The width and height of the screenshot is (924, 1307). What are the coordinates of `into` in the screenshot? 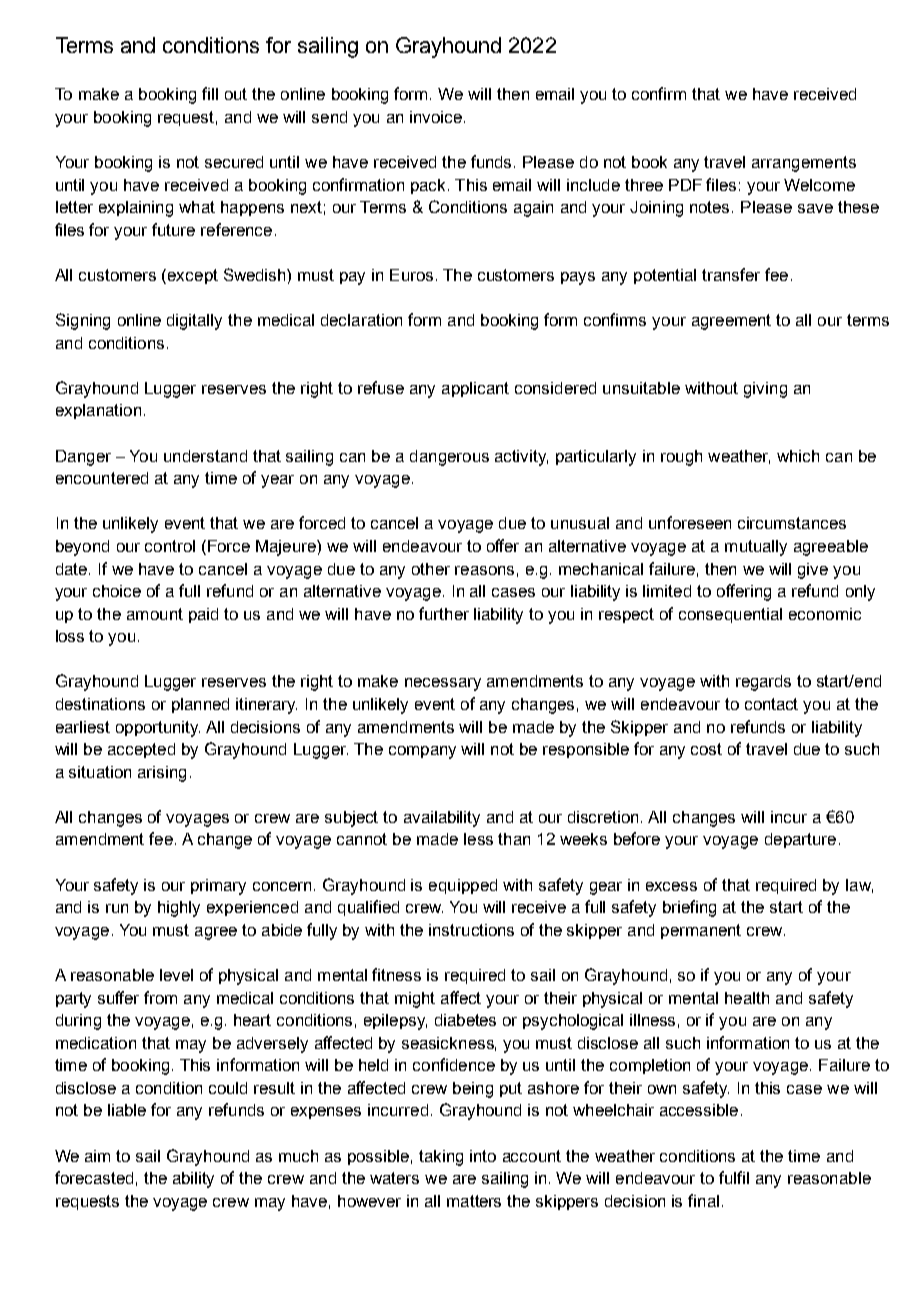 It's located at (483, 1156).
